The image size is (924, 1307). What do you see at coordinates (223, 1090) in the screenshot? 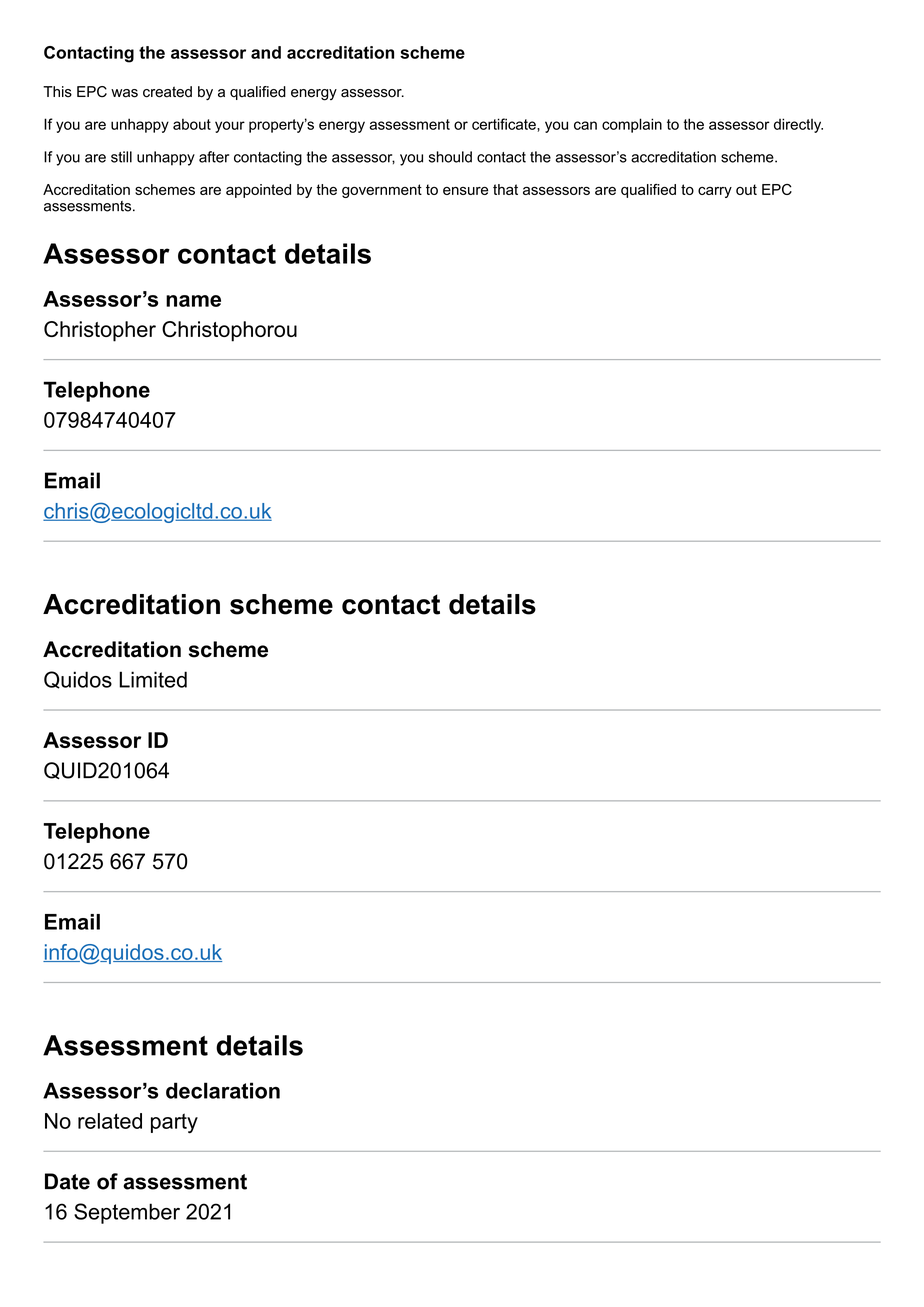
I see `declaration` at bounding box center [223, 1090].
